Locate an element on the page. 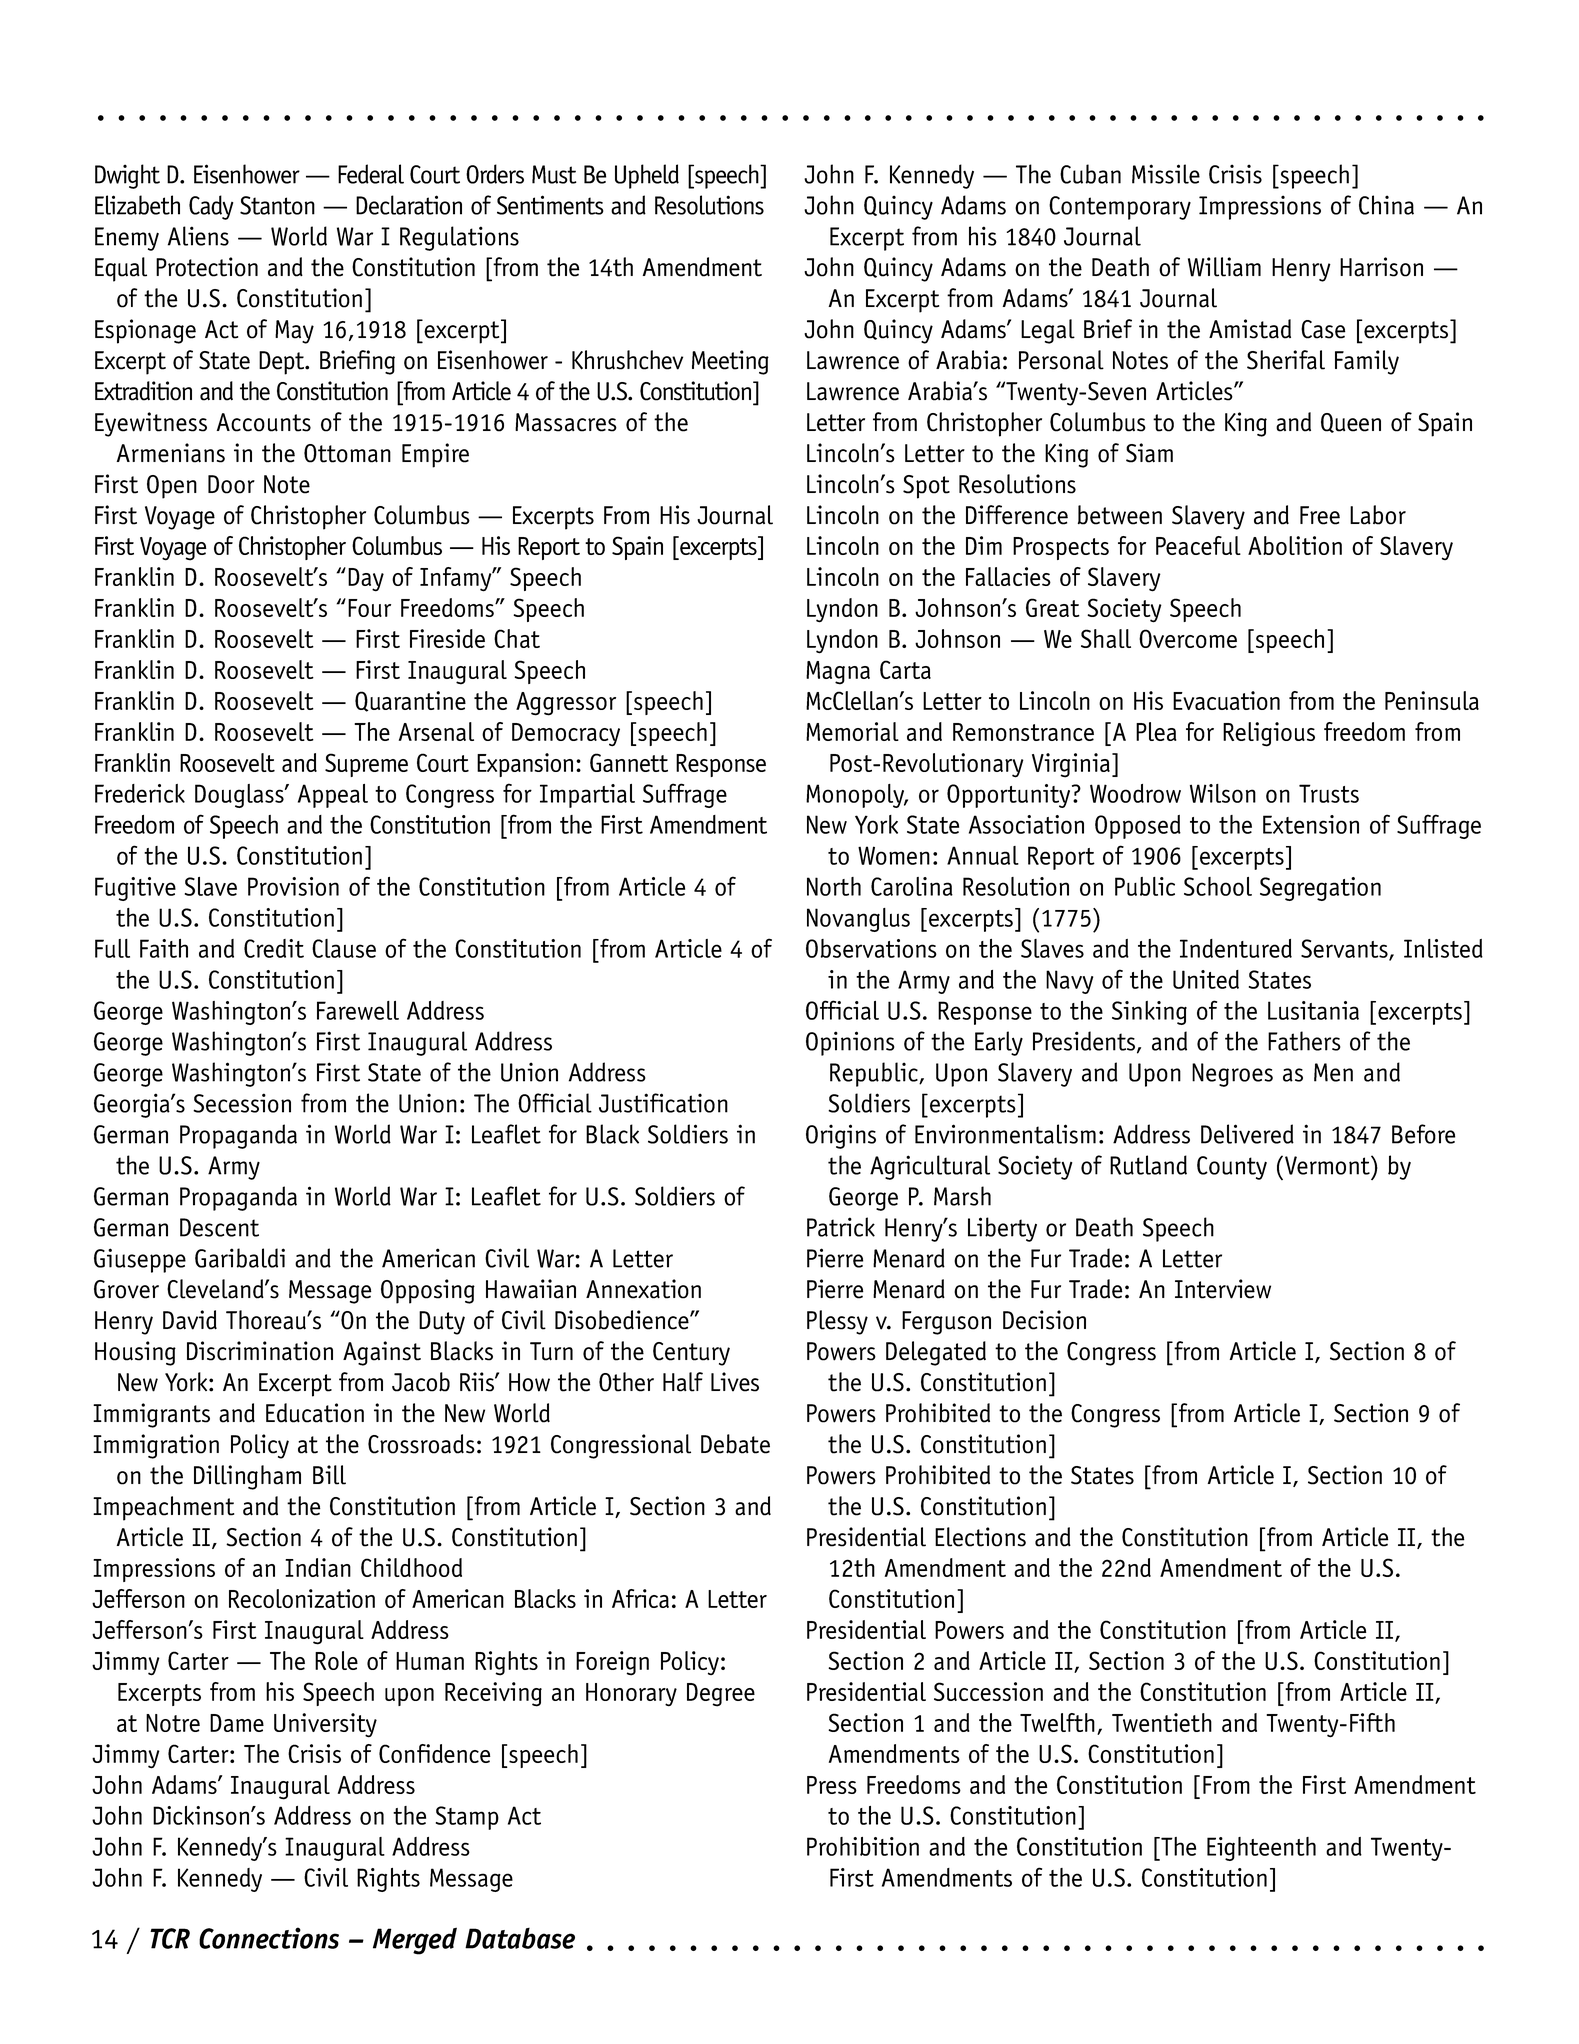 The height and width of the document is (2044, 1579). Secession is located at coordinates (242, 1103).
